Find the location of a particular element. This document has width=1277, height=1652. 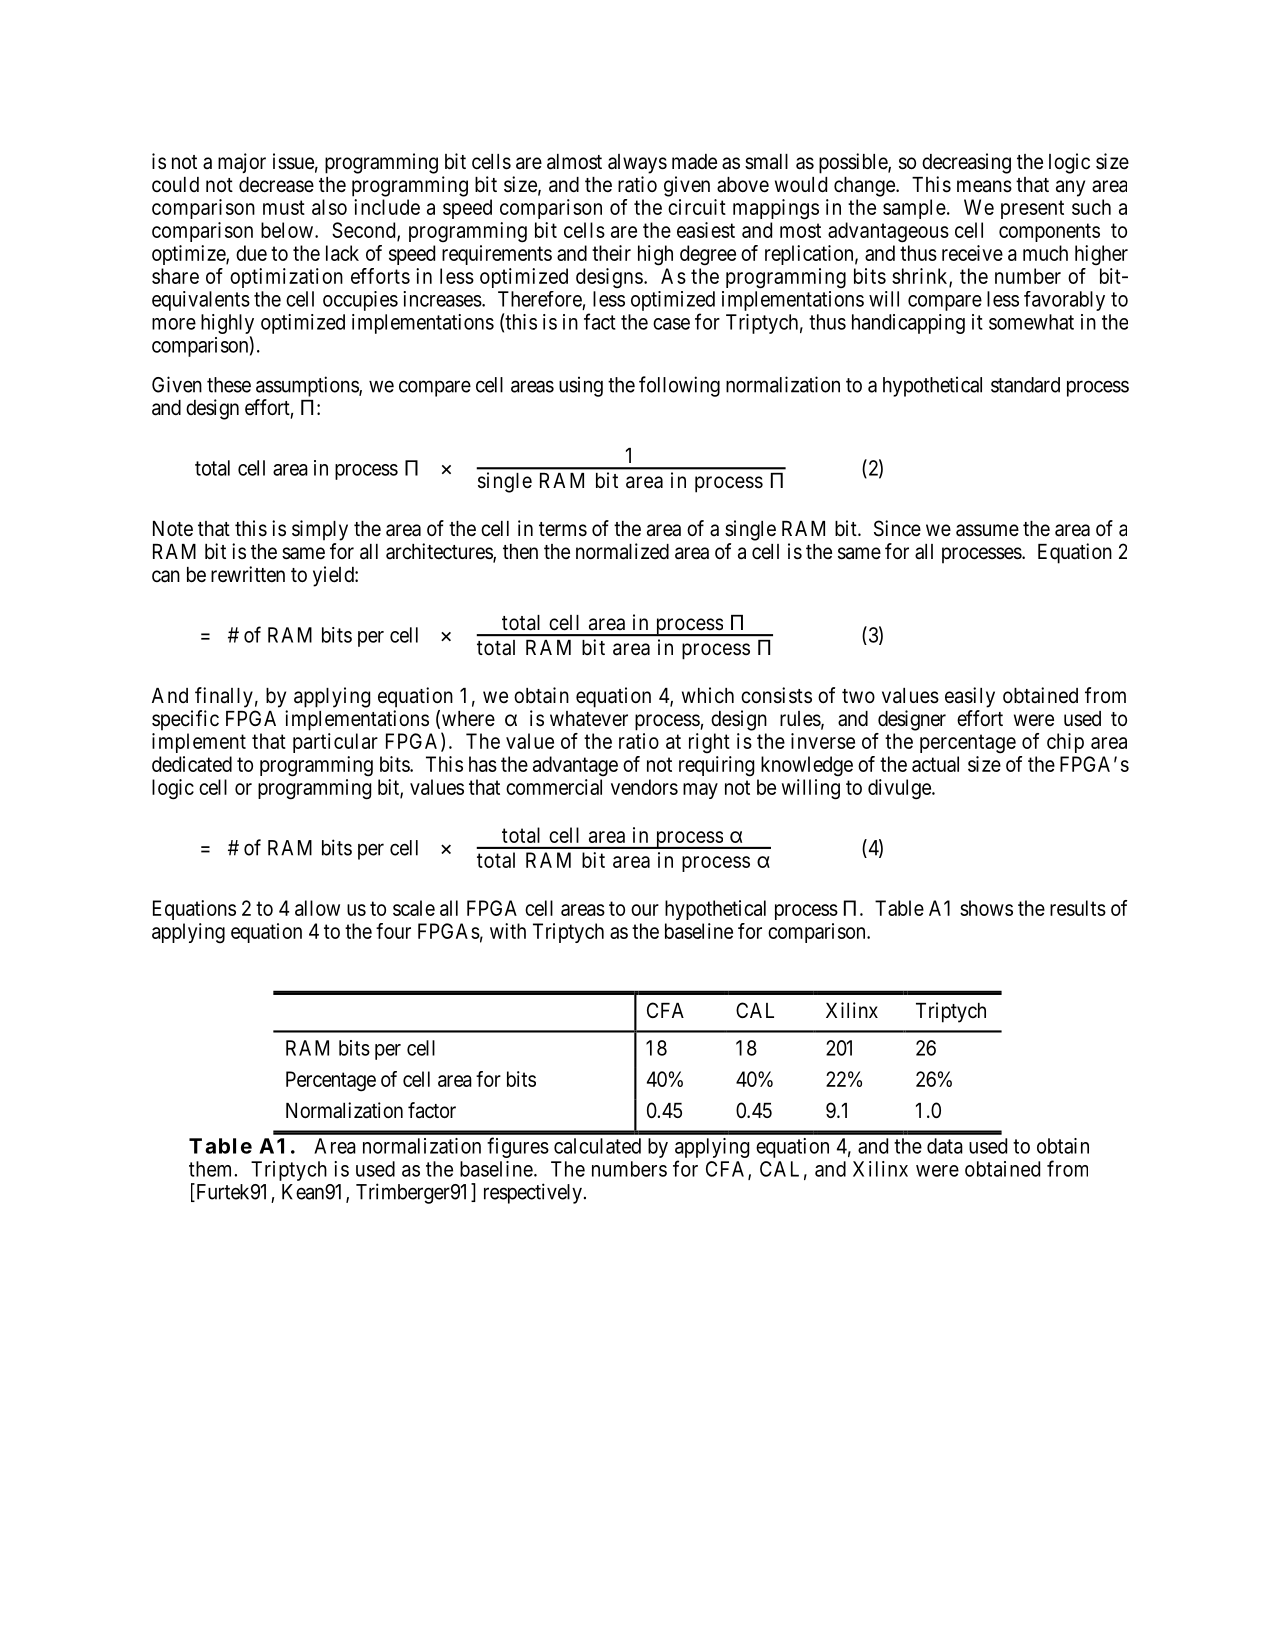

data is located at coordinates (945, 1146).
